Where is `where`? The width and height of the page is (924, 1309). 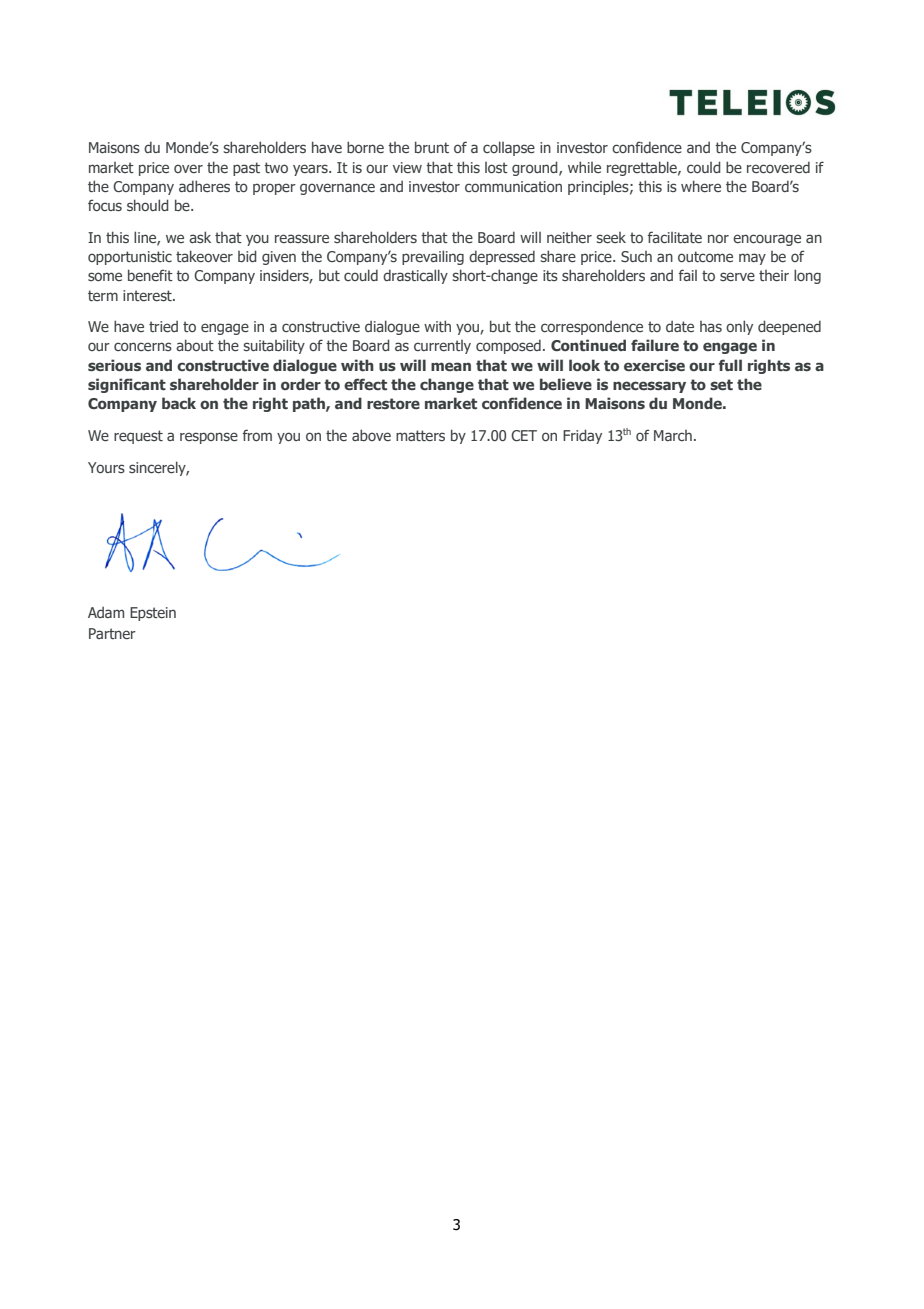 where is located at coordinates (701, 186).
